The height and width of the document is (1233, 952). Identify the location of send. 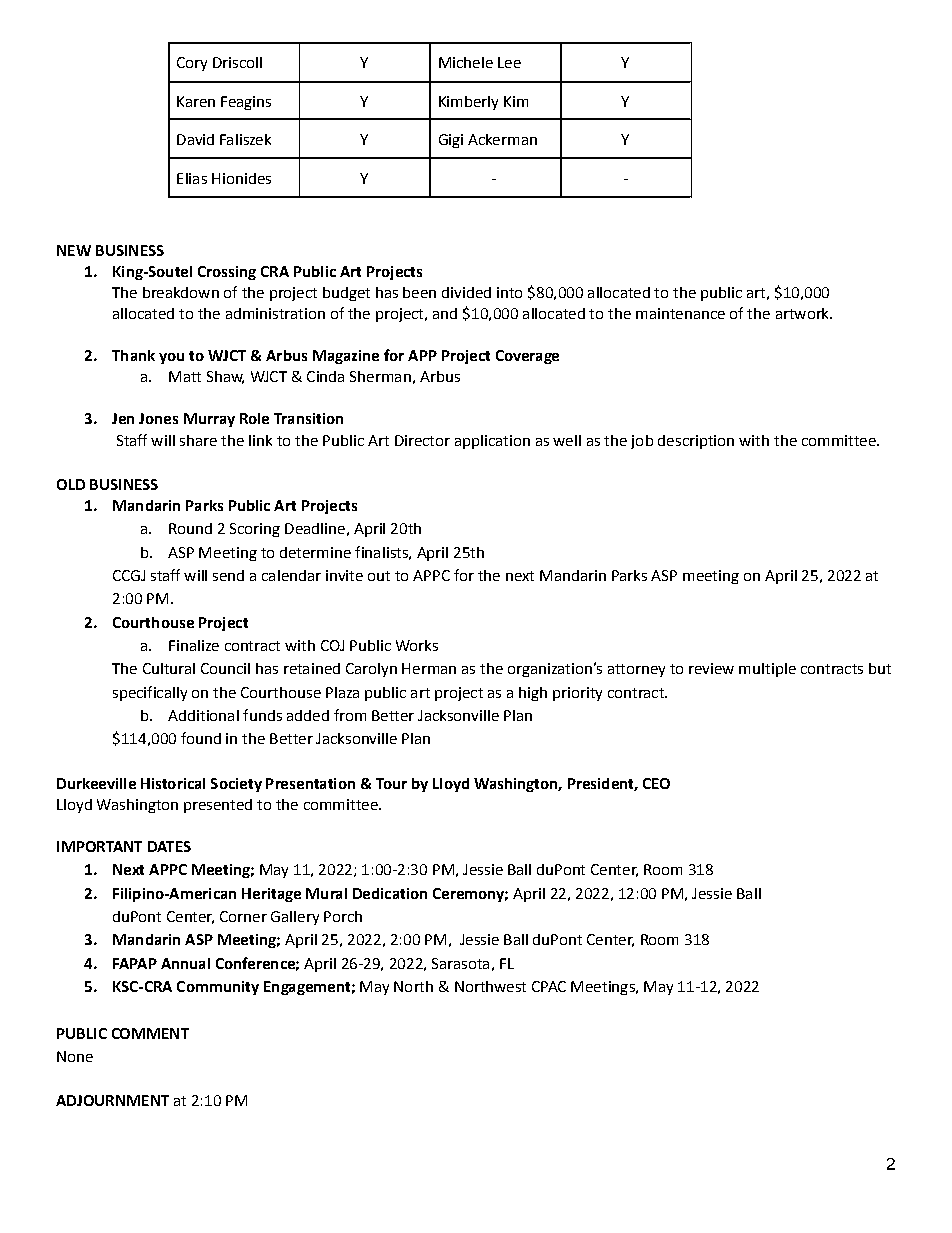
(228, 575).
